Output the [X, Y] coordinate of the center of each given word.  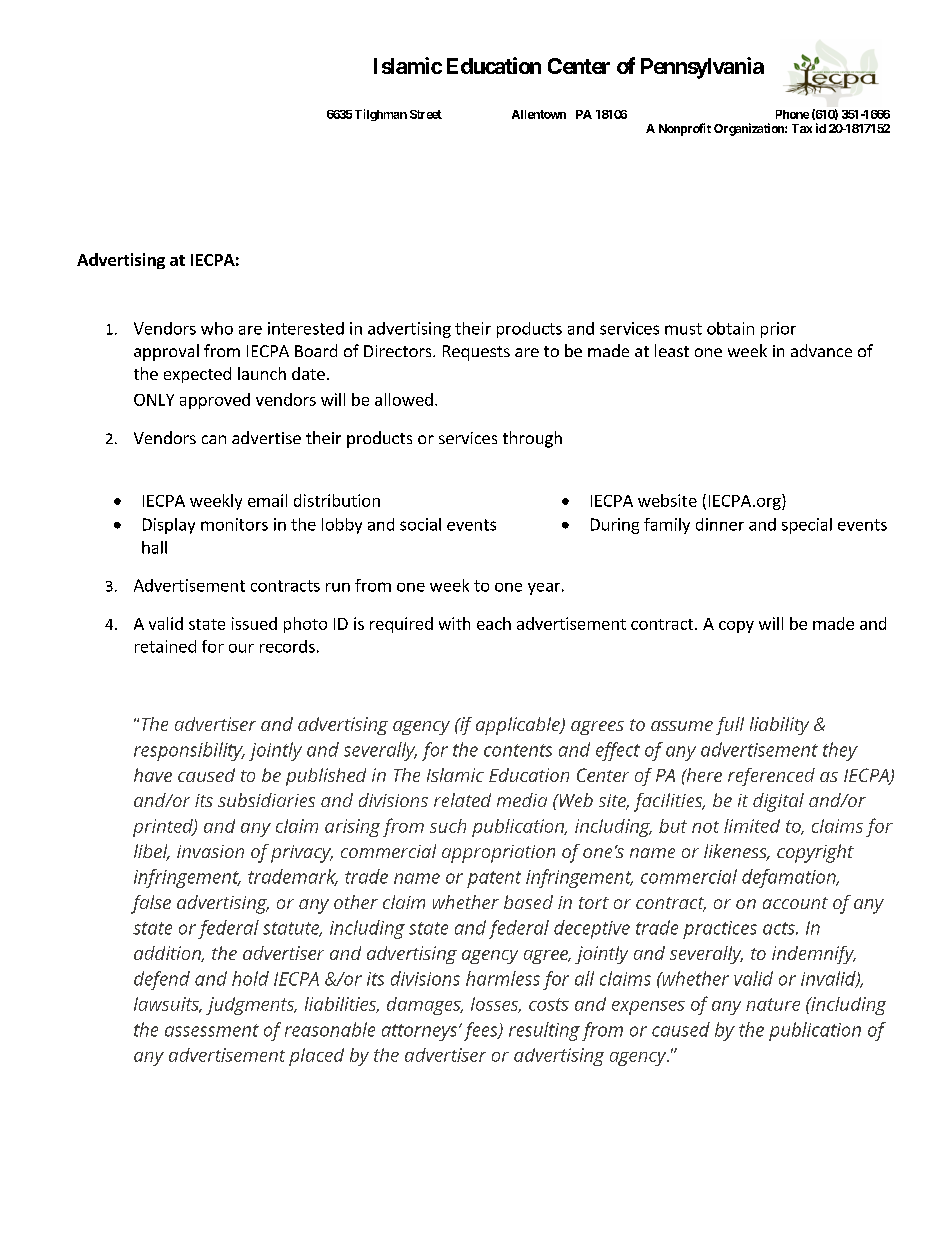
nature [773, 1004]
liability [779, 726]
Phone [792, 114]
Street [426, 114]
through [532, 439]
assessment [212, 1030]
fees [482, 1031]
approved [215, 401]
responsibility [189, 751]
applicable [519, 726]
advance [821, 350]
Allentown [539, 114]
